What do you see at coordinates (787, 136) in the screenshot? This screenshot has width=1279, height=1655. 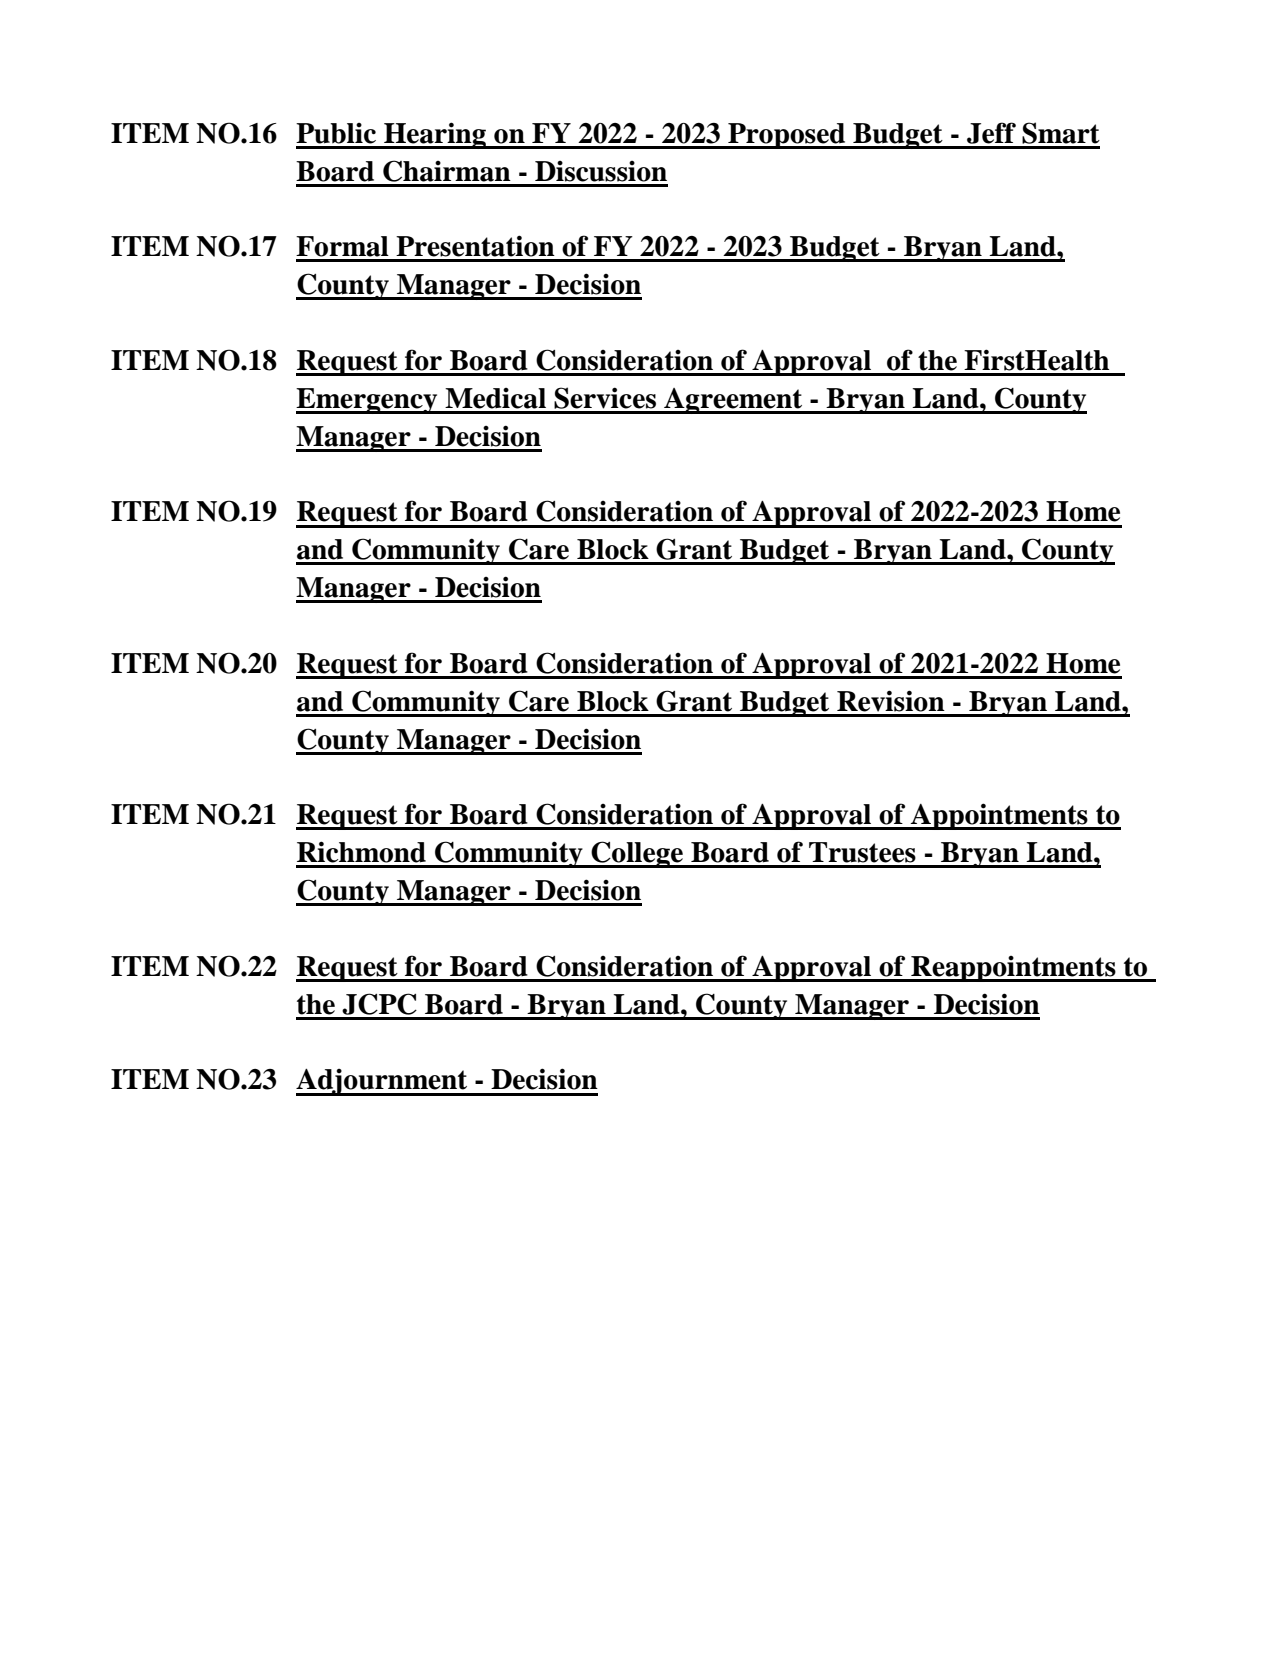 I see `Proposed` at bounding box center [787, 136].
